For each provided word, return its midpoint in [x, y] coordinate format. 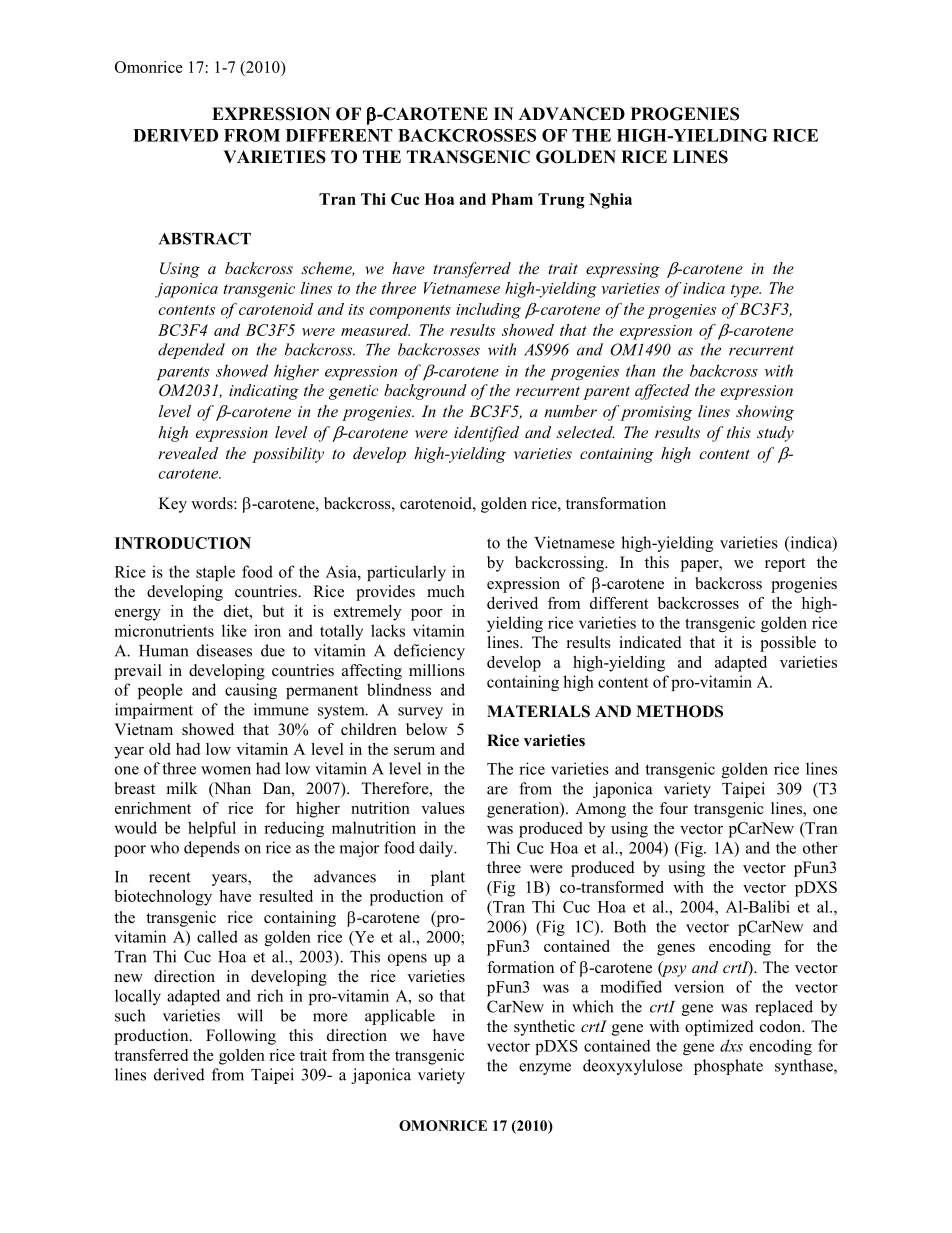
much [446, 591]
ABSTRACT [205, 238]
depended [191, 351]
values [443, 808]
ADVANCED [572, 114]
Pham [512, 199]
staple [215, 573]
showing [765, 413]
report [785, 565]
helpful [212, 829]
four [674, 808]
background [425, 392]
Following [241, 1037]
